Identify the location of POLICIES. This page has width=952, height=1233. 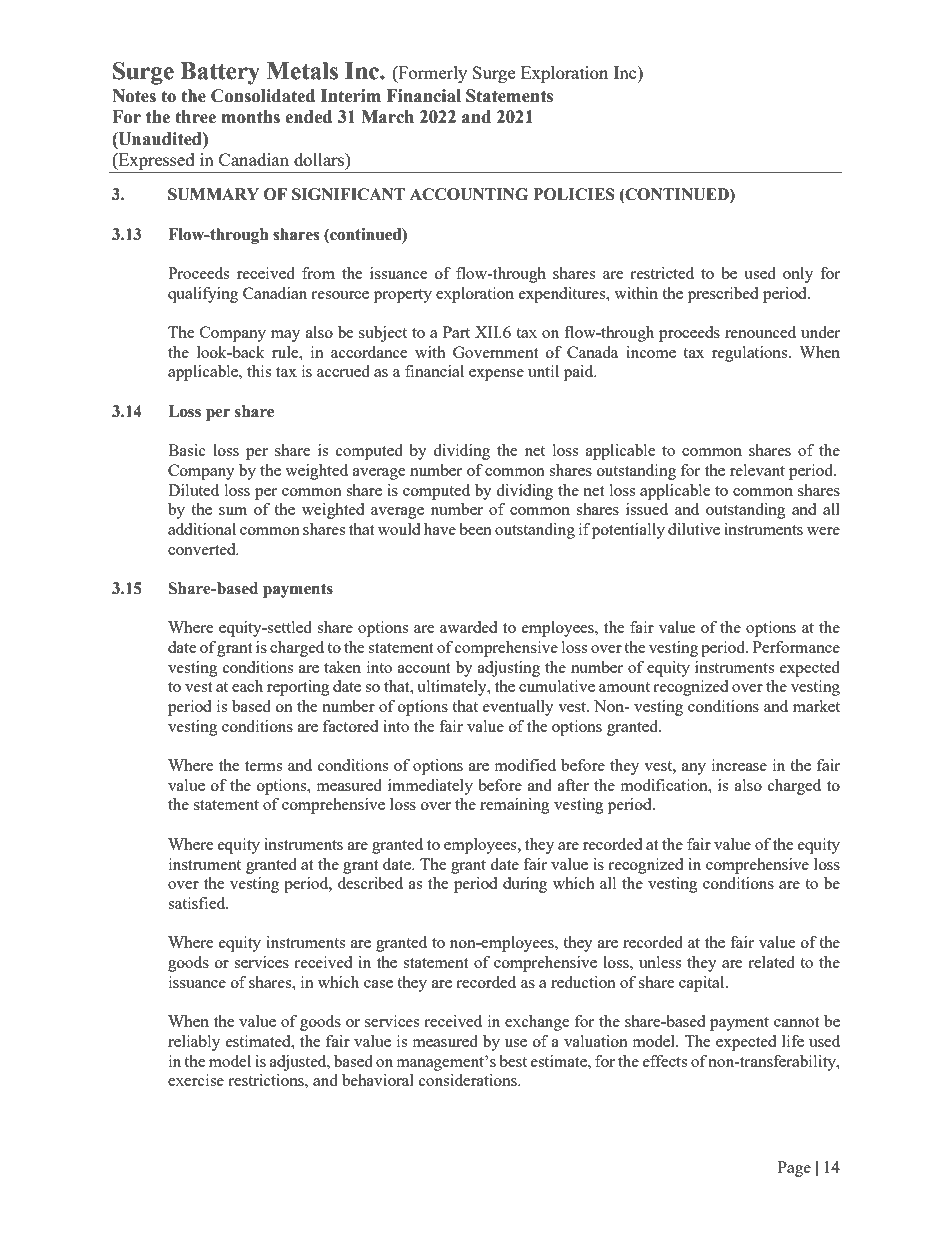
(574, 194).
